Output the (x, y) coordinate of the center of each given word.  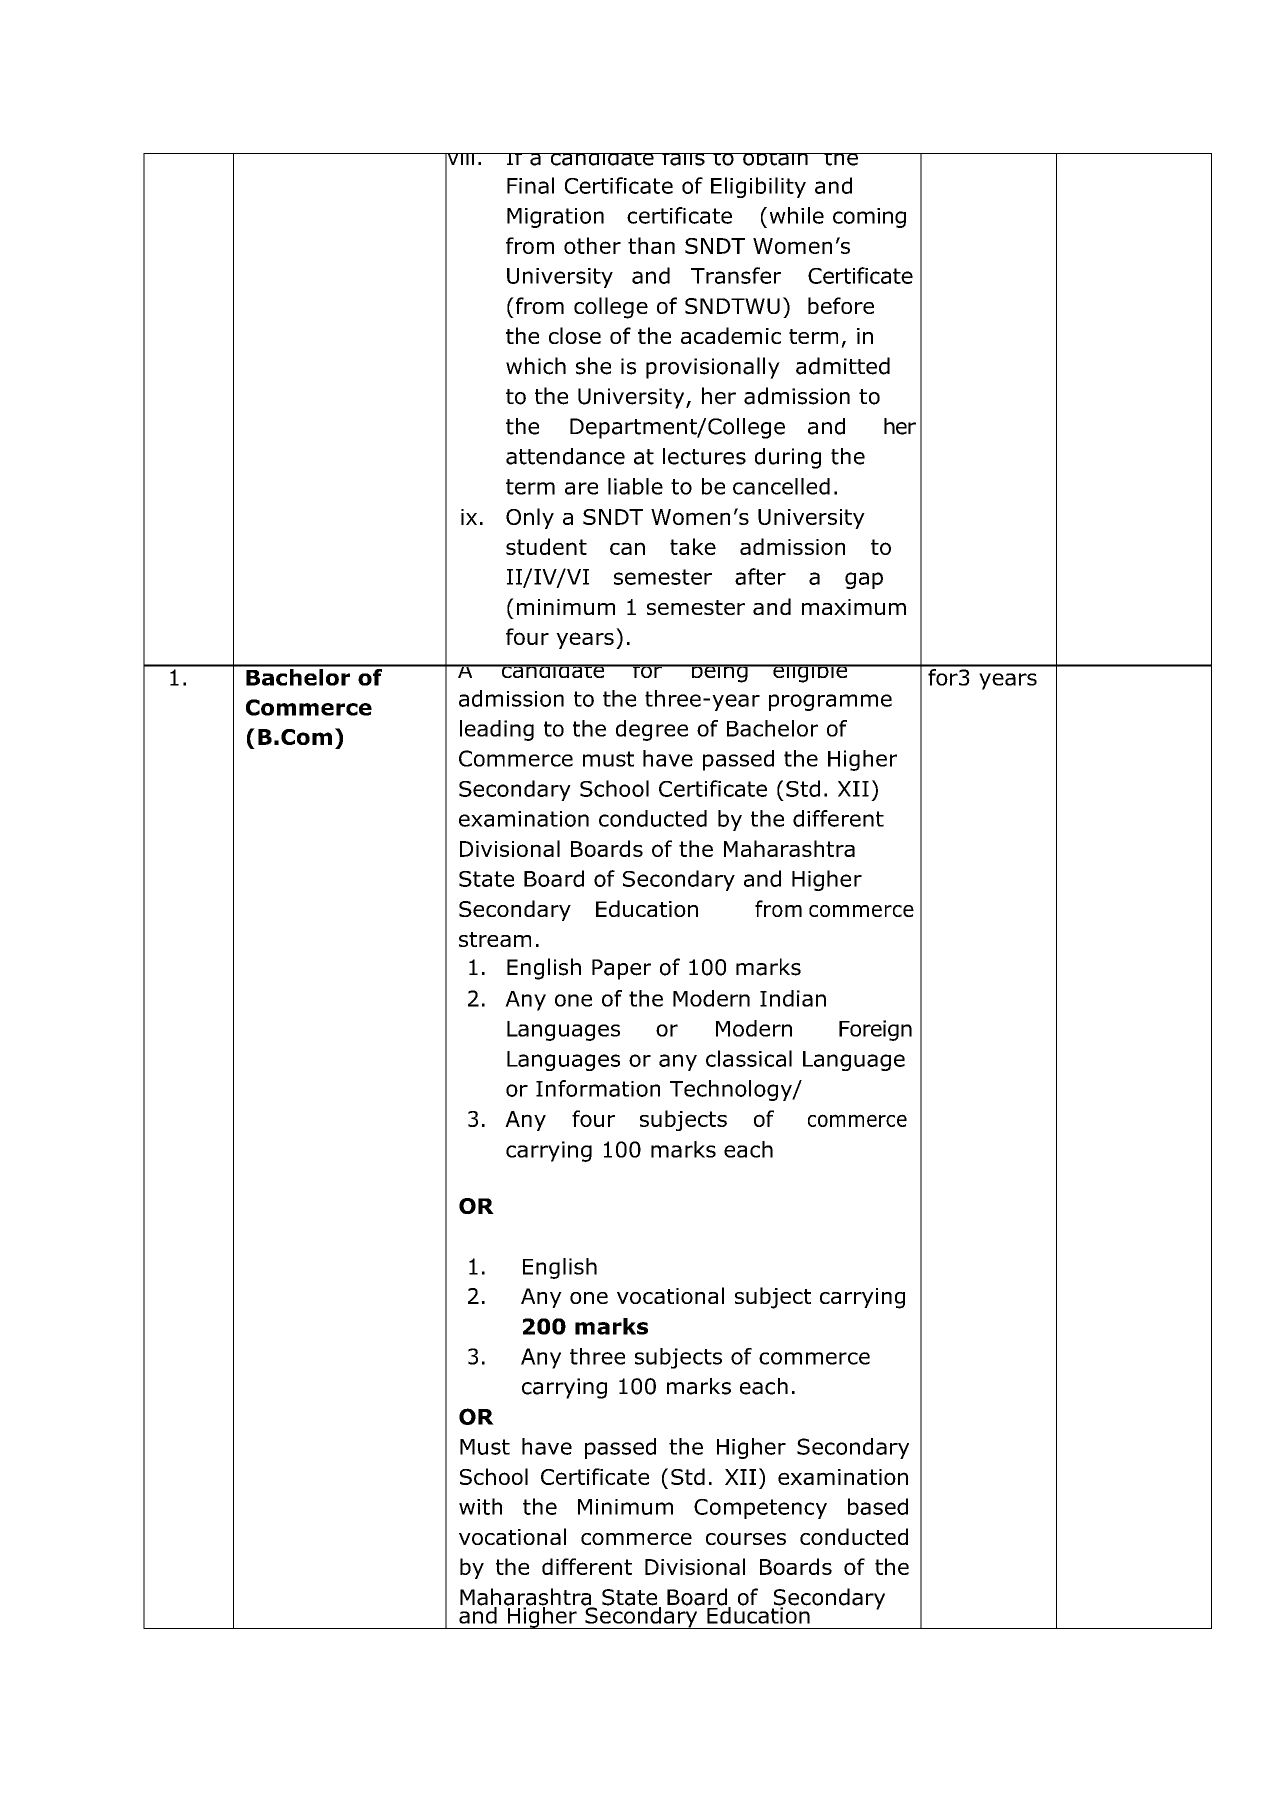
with (480, 1506)
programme (830, 702)
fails (683, 159)
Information (598, 1088)
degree (652, 730)
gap (864, 580)
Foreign (875, 1030)
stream (495, 939)
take (693, 546)
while (797, 215)
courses (746, 1539)
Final (530, 185)
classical (749, 1058)
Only (530, 518)
